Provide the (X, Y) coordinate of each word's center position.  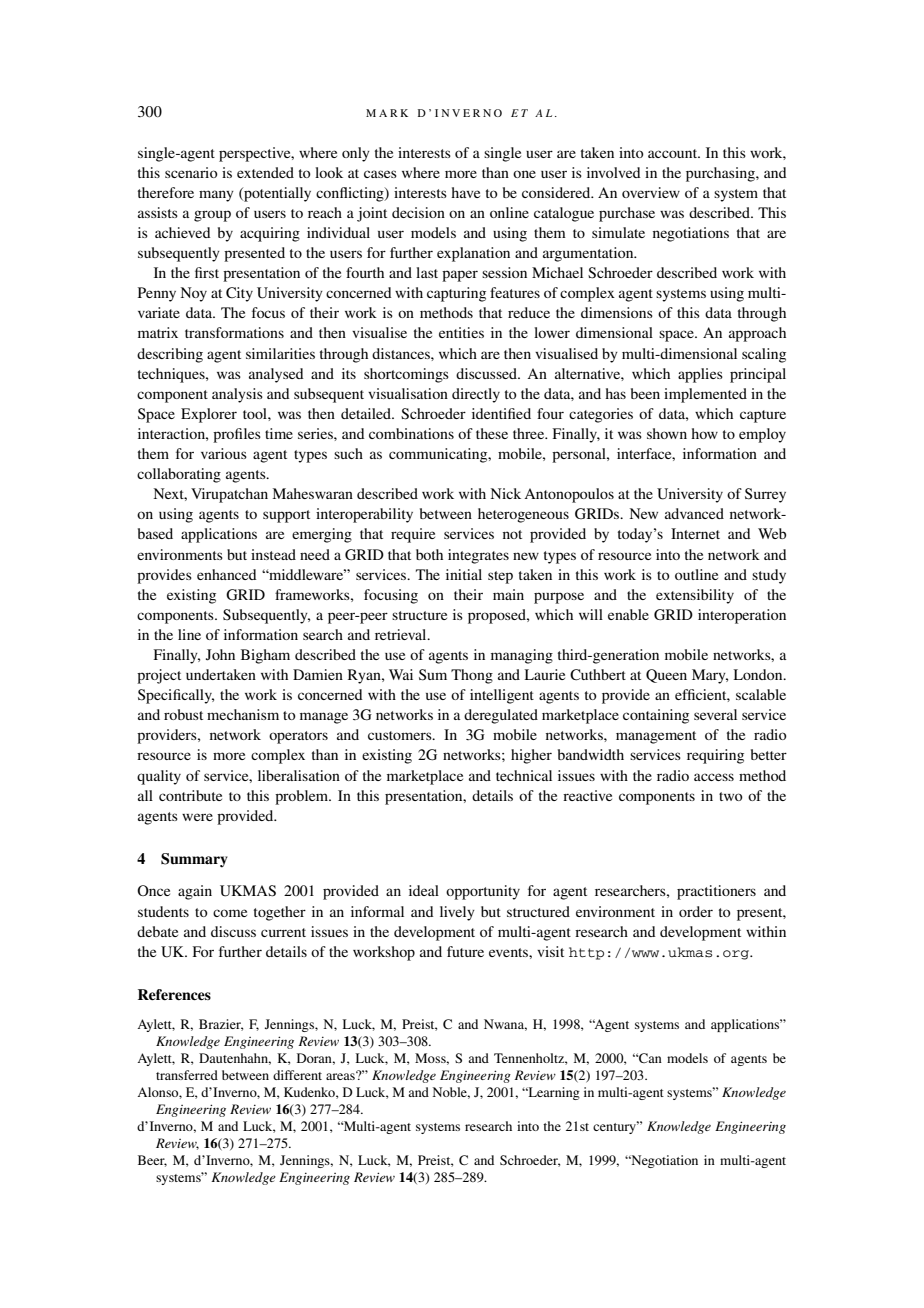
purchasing (721, 174)
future (465, 951)
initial (464, 574)
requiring (715, 756)
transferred (187, 1075)
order (696, 911)
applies (700, 375)
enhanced (226, 574)
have (465, 192)
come (230, 913)
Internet (695, 533)
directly (476, 395)
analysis (237, 395)
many (216, 196)
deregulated (501, 716)
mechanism (243, 714)
